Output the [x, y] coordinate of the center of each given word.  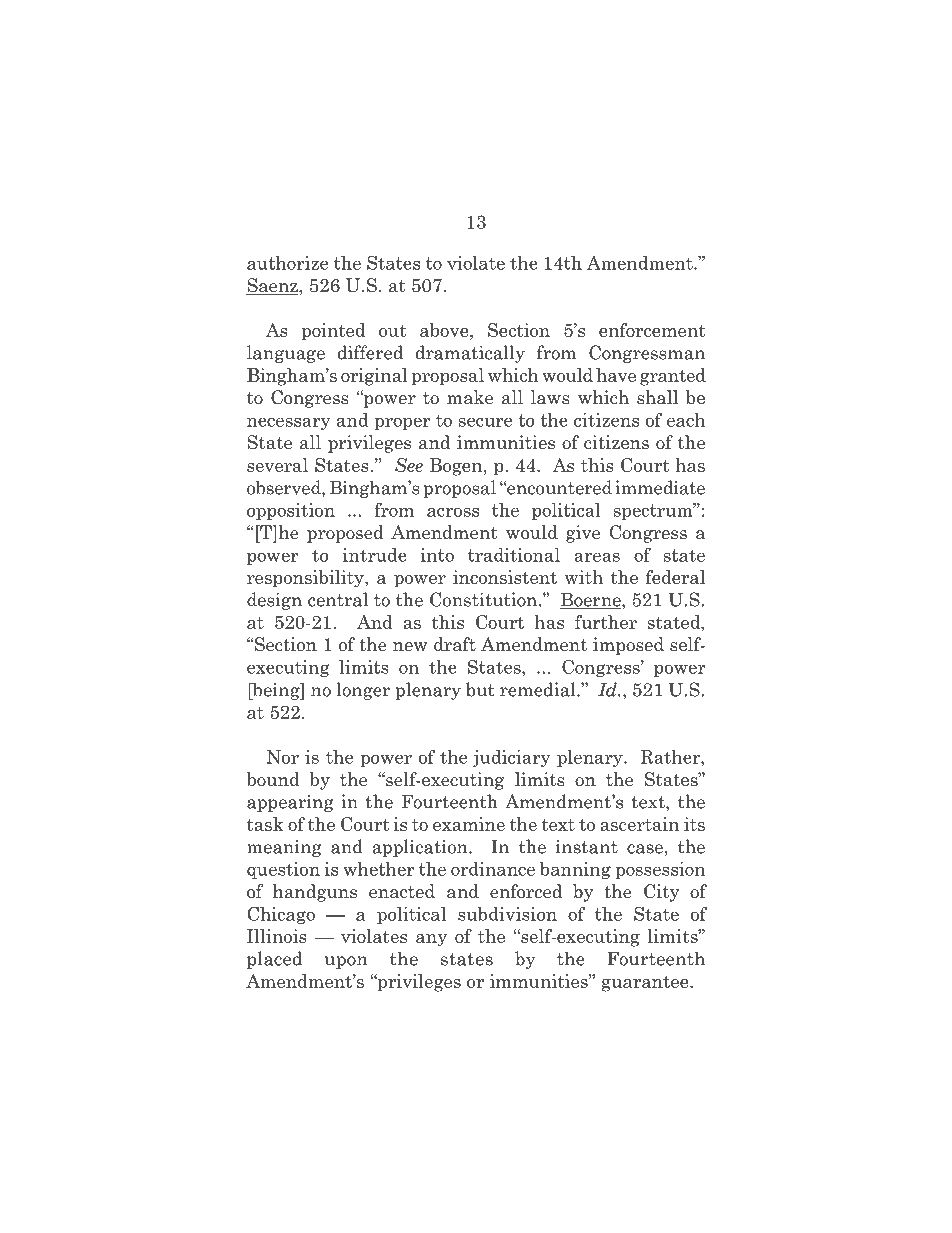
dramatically [470, 354]
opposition [291, 511]
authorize [287, 263]
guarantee [646, 984]
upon [346, 962]
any [431, 940]
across [453, 512]
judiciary [512, 758]
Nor [283, 757]
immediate [660, 487]
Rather [671, 757]
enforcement [652, 330]
